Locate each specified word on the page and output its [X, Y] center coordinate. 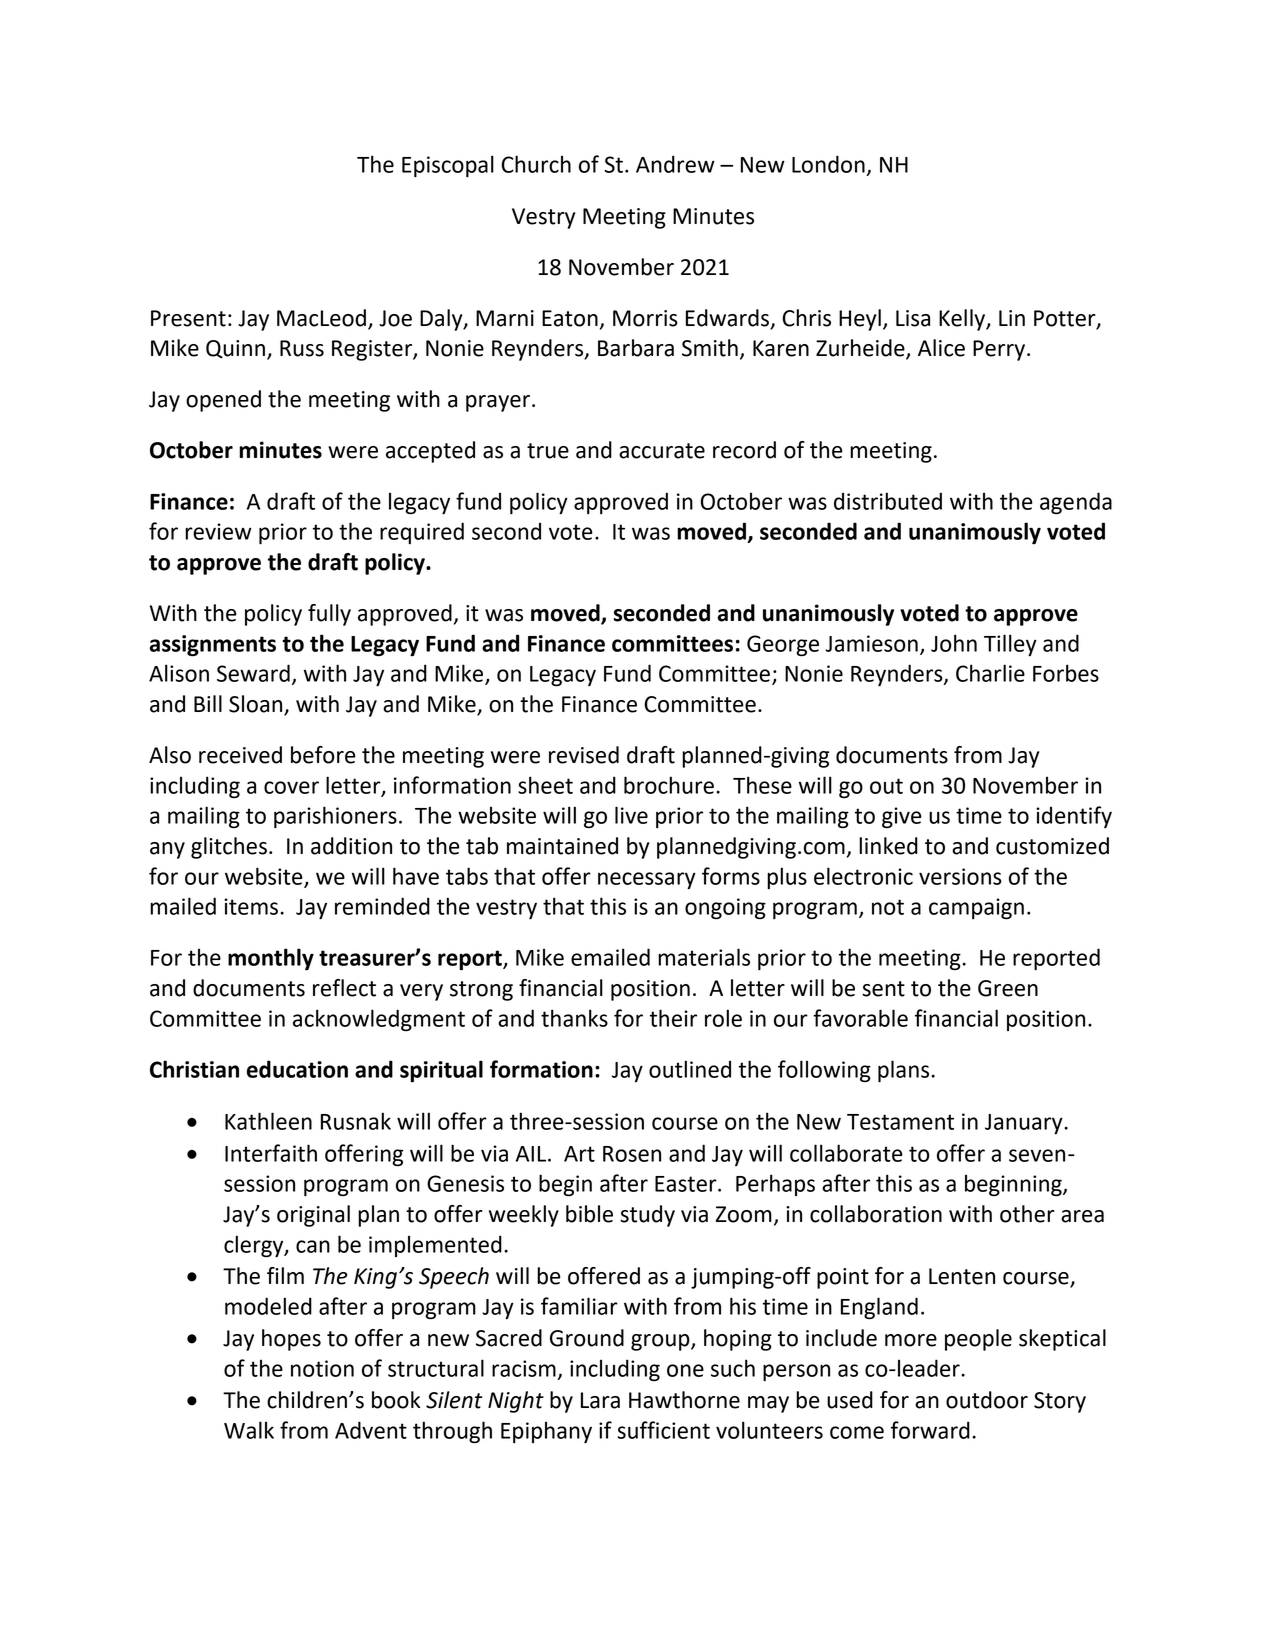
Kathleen [268, 1121]
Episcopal [448, 166]
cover [291, 787]
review [218, 531]
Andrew [675, 164]
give [902, 817]
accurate [662, 451]
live [631, 815]
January [1025, 1124]
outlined [690, 1069]
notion [322, 1368]
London [828, 164]
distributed [888, 501]
